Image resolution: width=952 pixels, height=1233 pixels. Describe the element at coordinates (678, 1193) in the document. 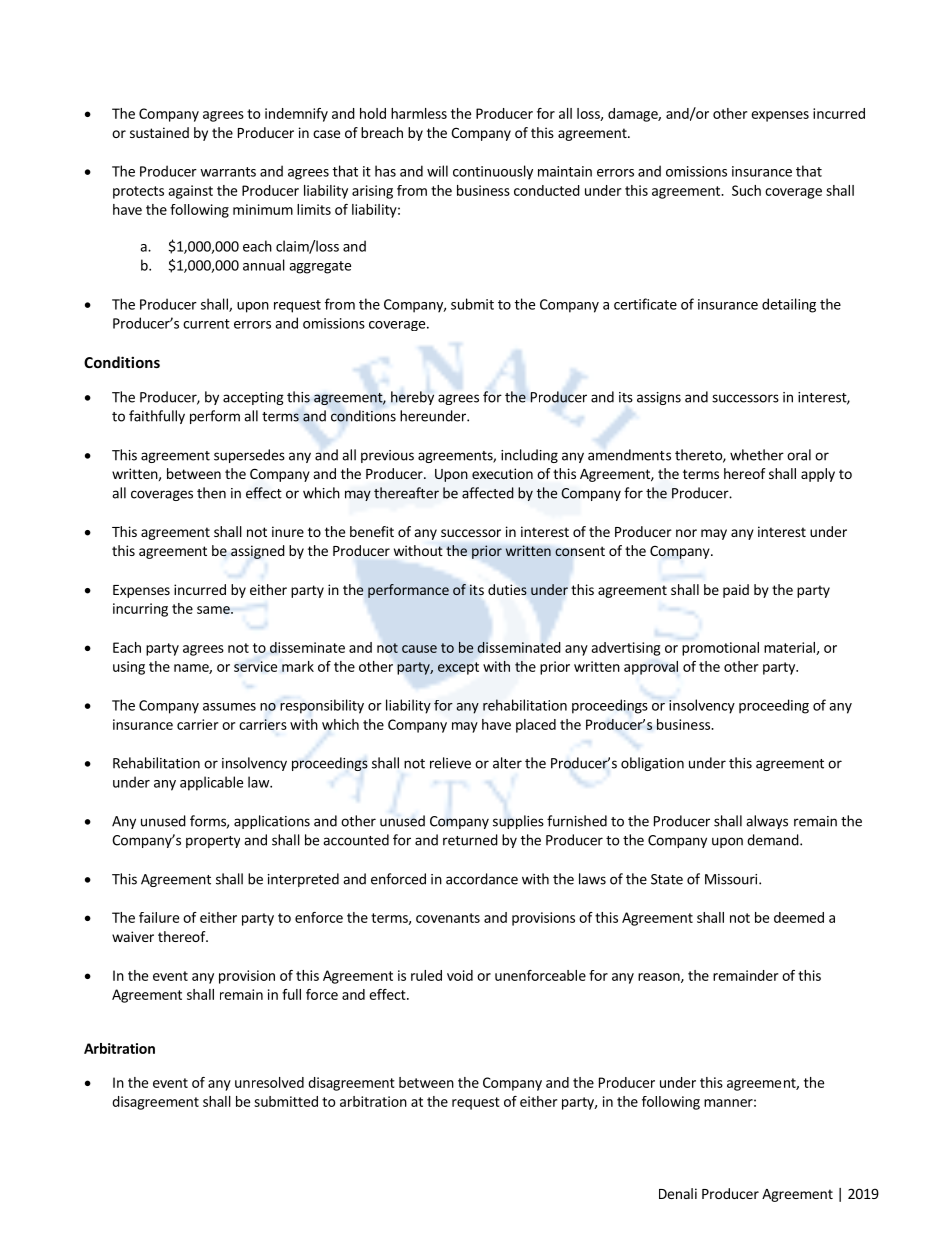

I see `Denali` at that location.
